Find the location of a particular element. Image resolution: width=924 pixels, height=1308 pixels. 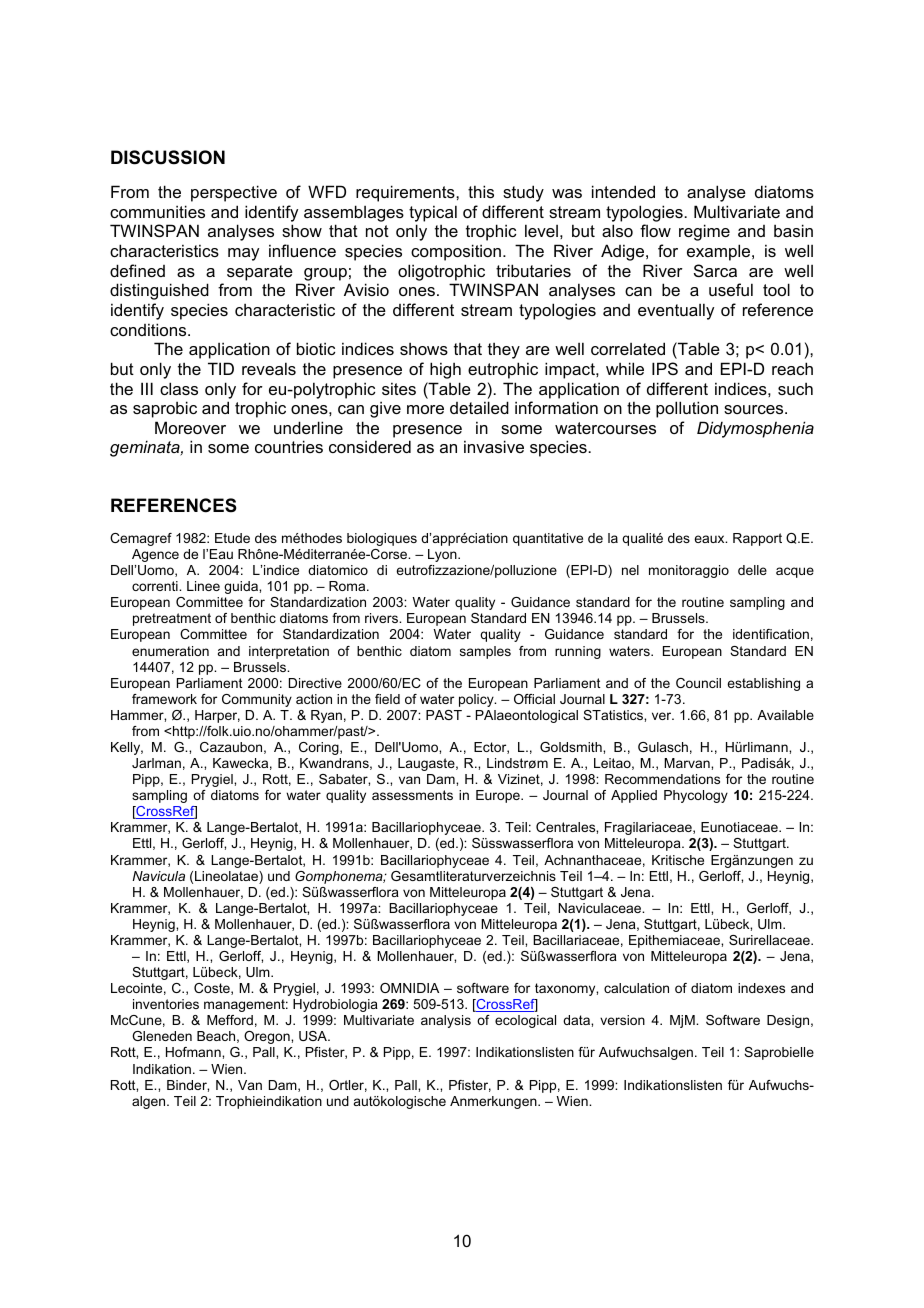

analysis is located at coordinates (446, 1021).
